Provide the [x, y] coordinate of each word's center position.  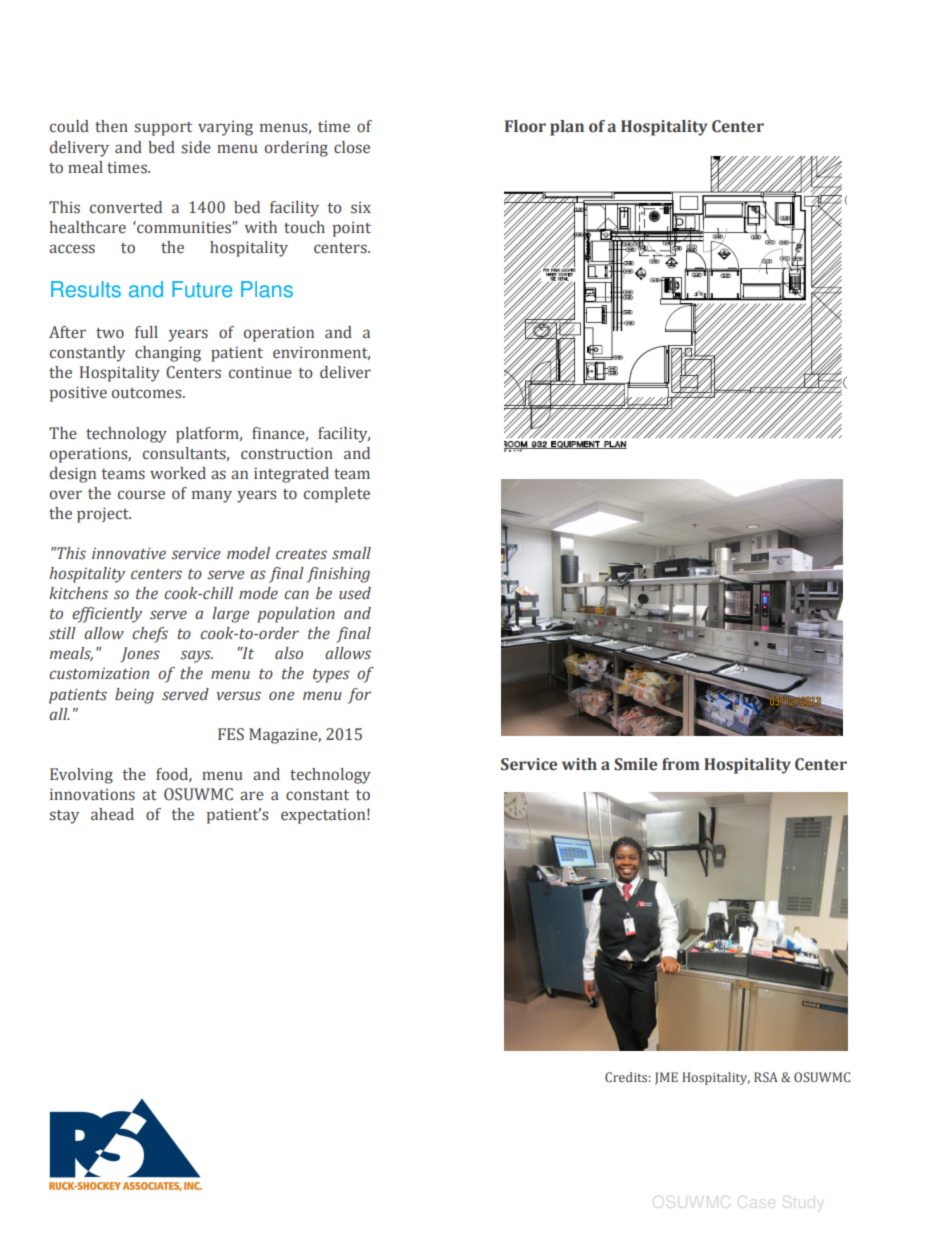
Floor [525, 126]
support [163, 129]
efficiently [107, 615]
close [352, 147]
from [681, 764]
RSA [766, 1077]
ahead [112, 814]
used [355, 593]
